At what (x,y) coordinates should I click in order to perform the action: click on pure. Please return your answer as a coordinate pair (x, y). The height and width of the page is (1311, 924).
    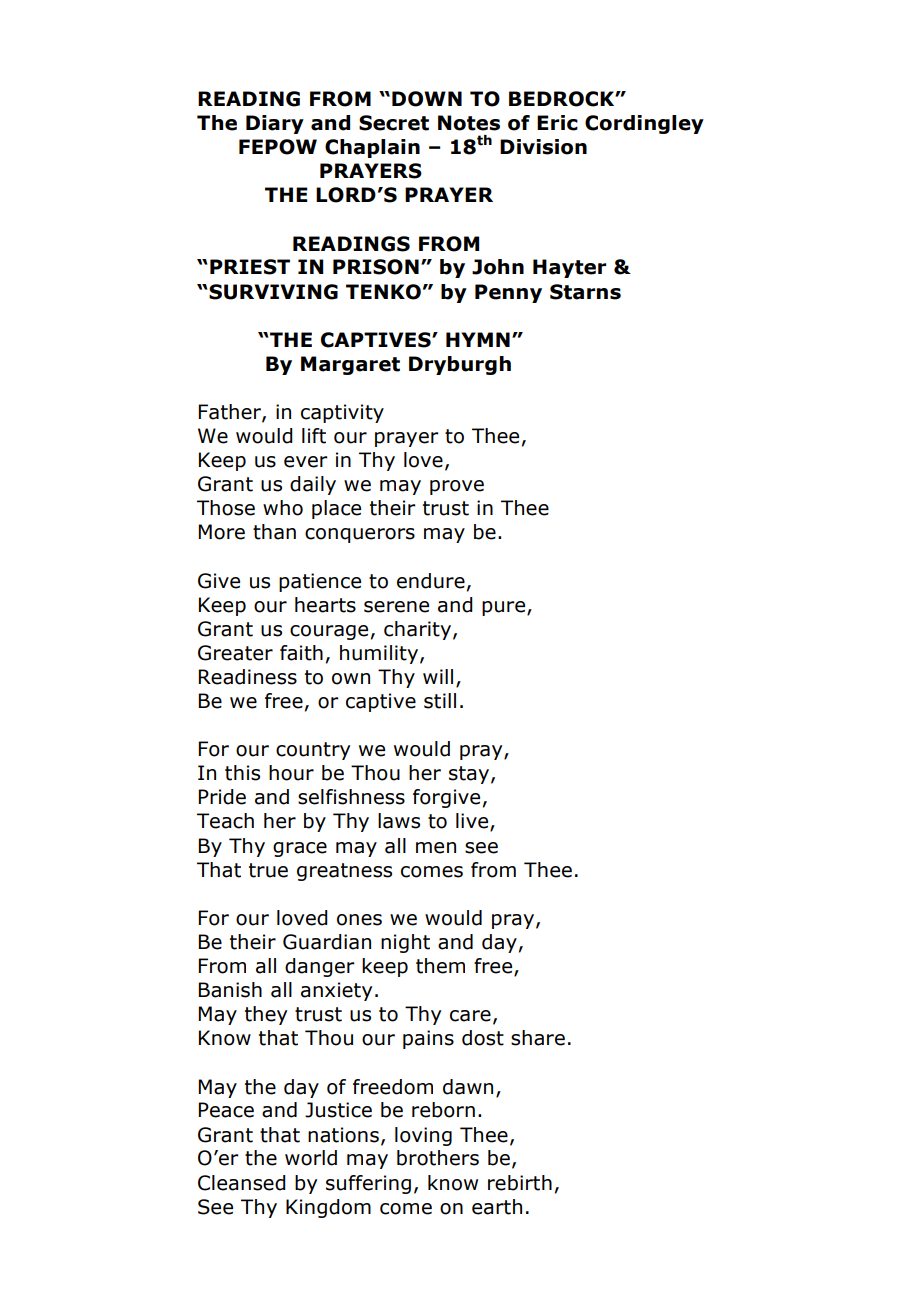
    Looking at the image, I should click on (505, 608).
